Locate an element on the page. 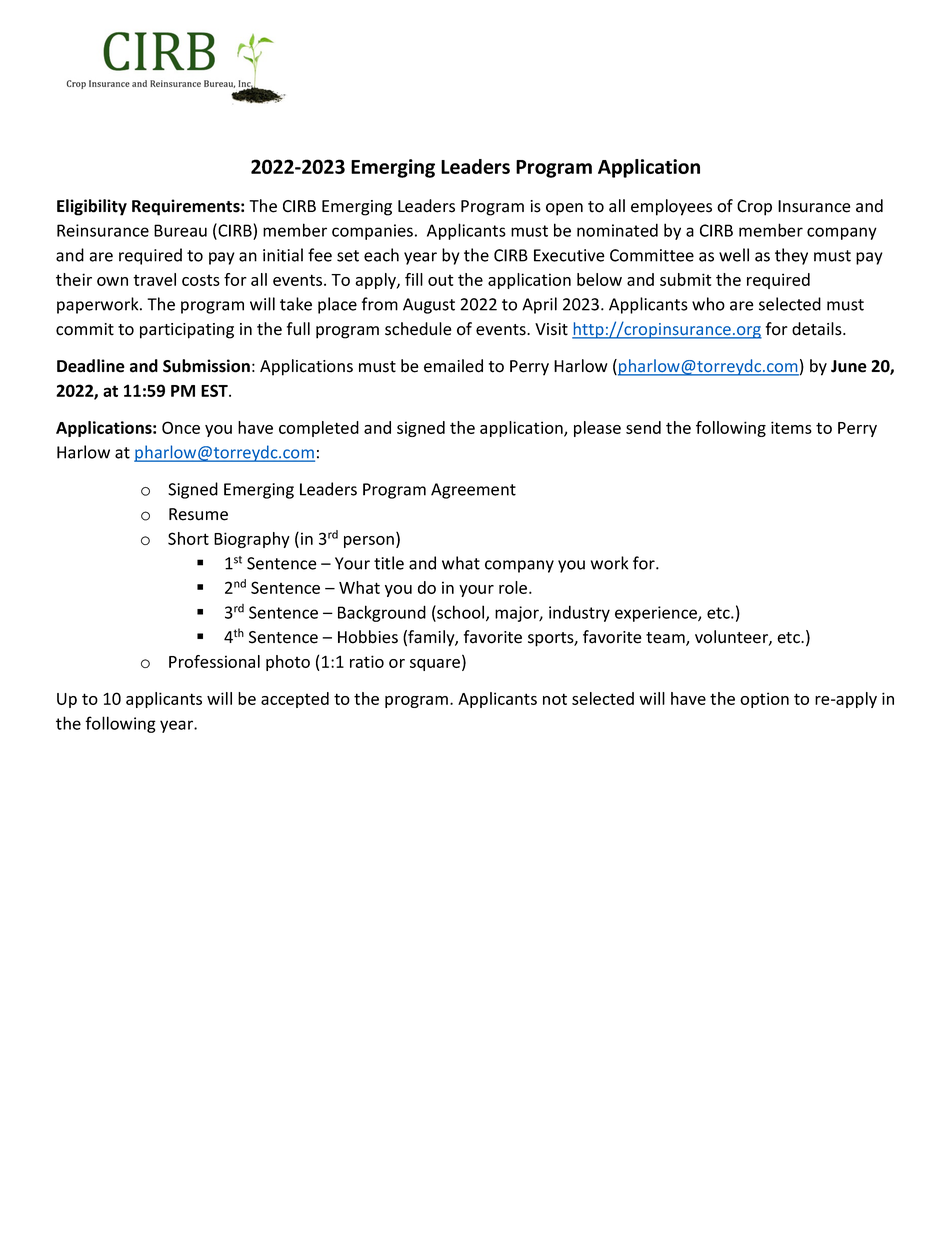 The height and width of the page is (1233, 952). items is located at coordinates (791, 427).
